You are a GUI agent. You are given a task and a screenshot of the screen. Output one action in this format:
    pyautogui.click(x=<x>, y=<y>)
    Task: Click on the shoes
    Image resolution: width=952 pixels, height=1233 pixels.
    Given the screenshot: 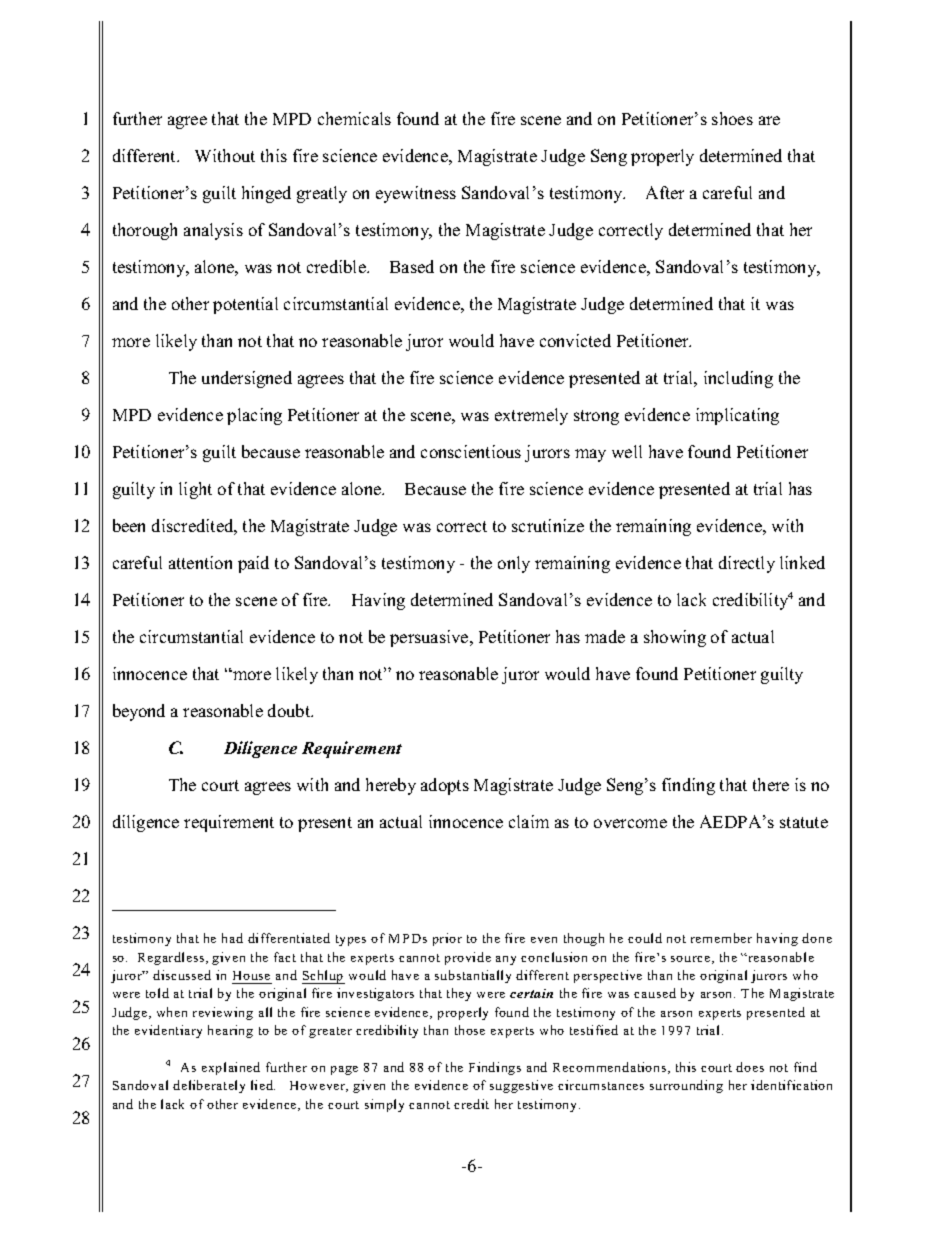 What is the action you would take?
    pyautogui.click(x=732, y=118)
